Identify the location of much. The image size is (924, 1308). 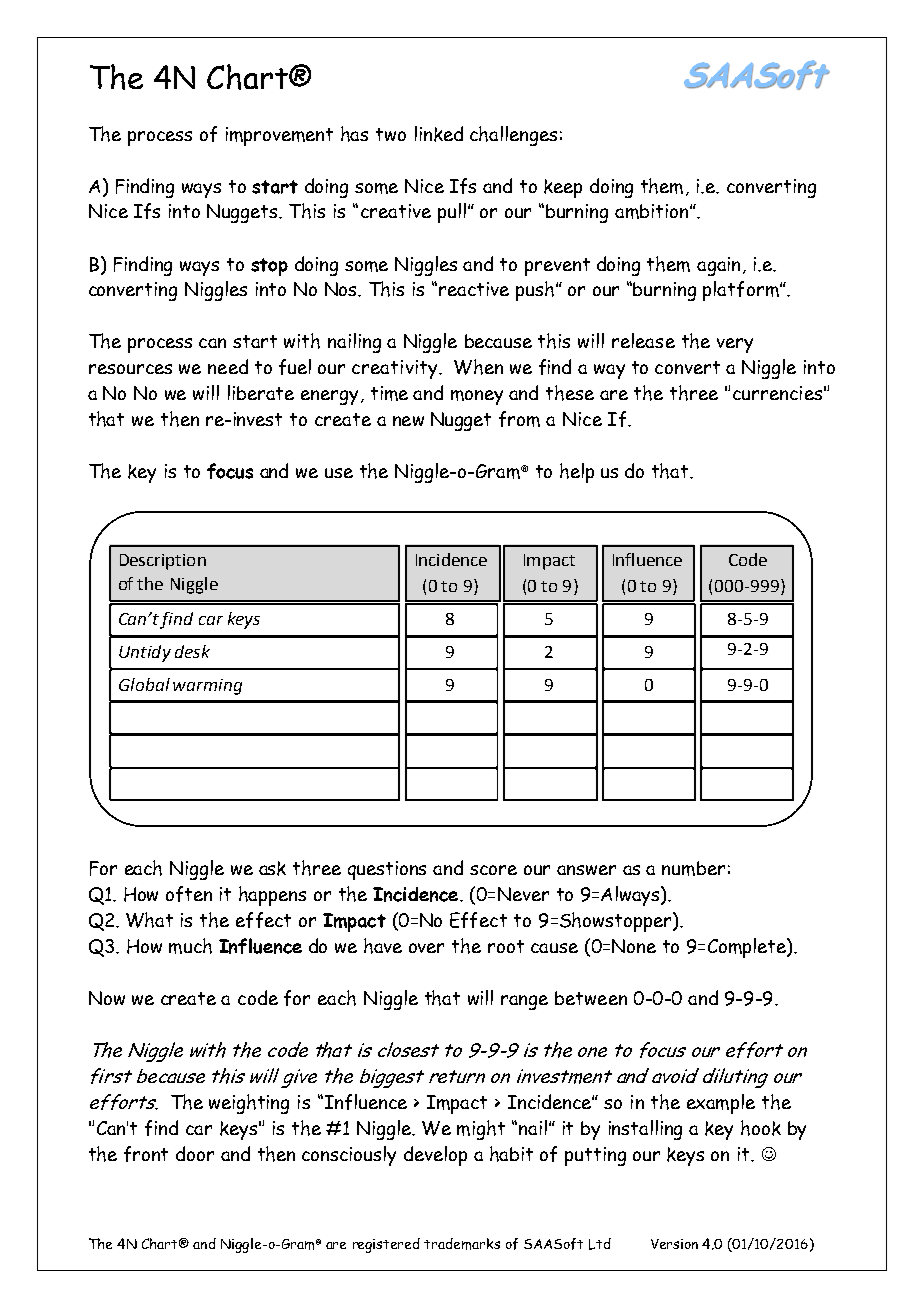
(190, 946).
